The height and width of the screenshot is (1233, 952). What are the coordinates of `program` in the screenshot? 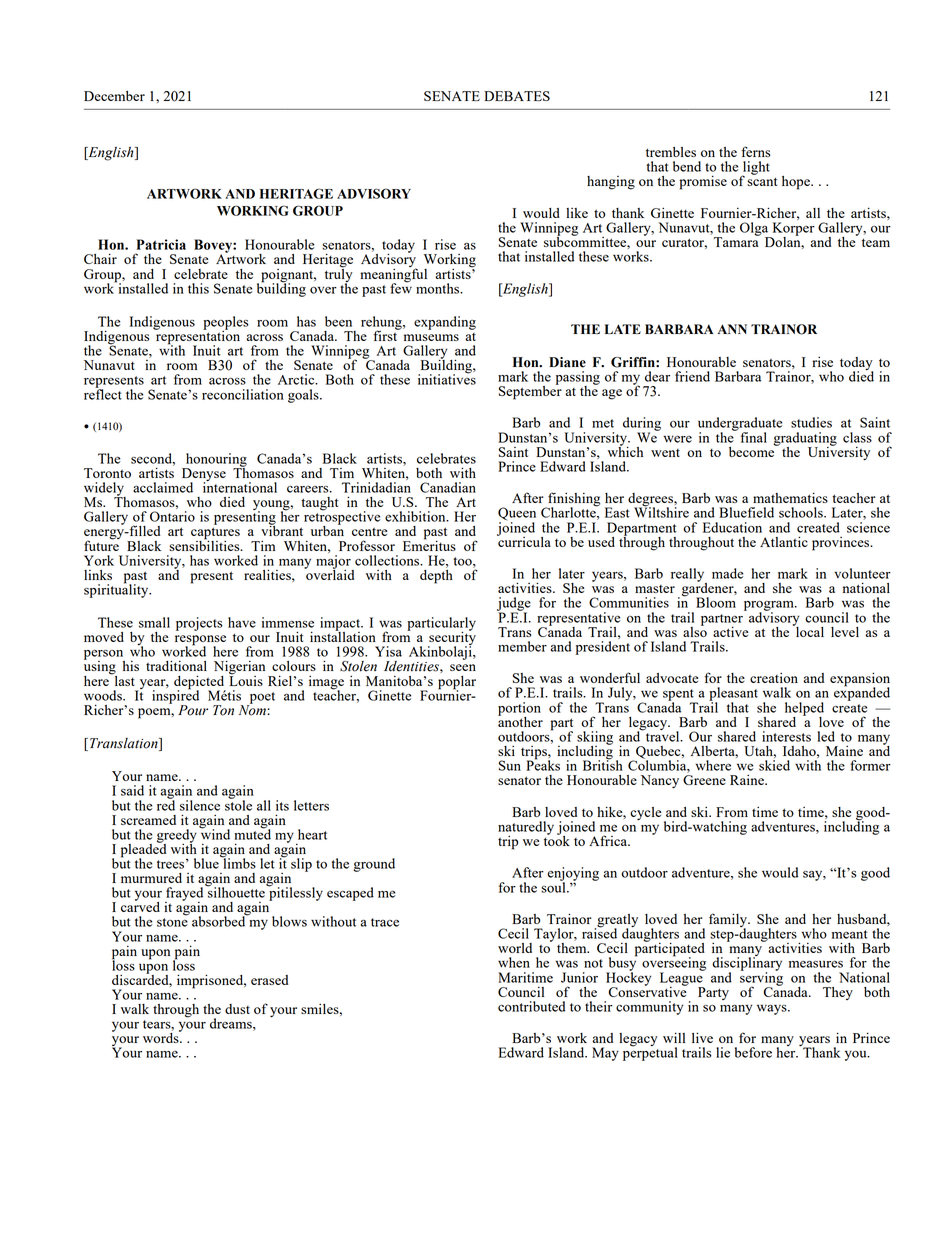 It's located at (770, 607).
